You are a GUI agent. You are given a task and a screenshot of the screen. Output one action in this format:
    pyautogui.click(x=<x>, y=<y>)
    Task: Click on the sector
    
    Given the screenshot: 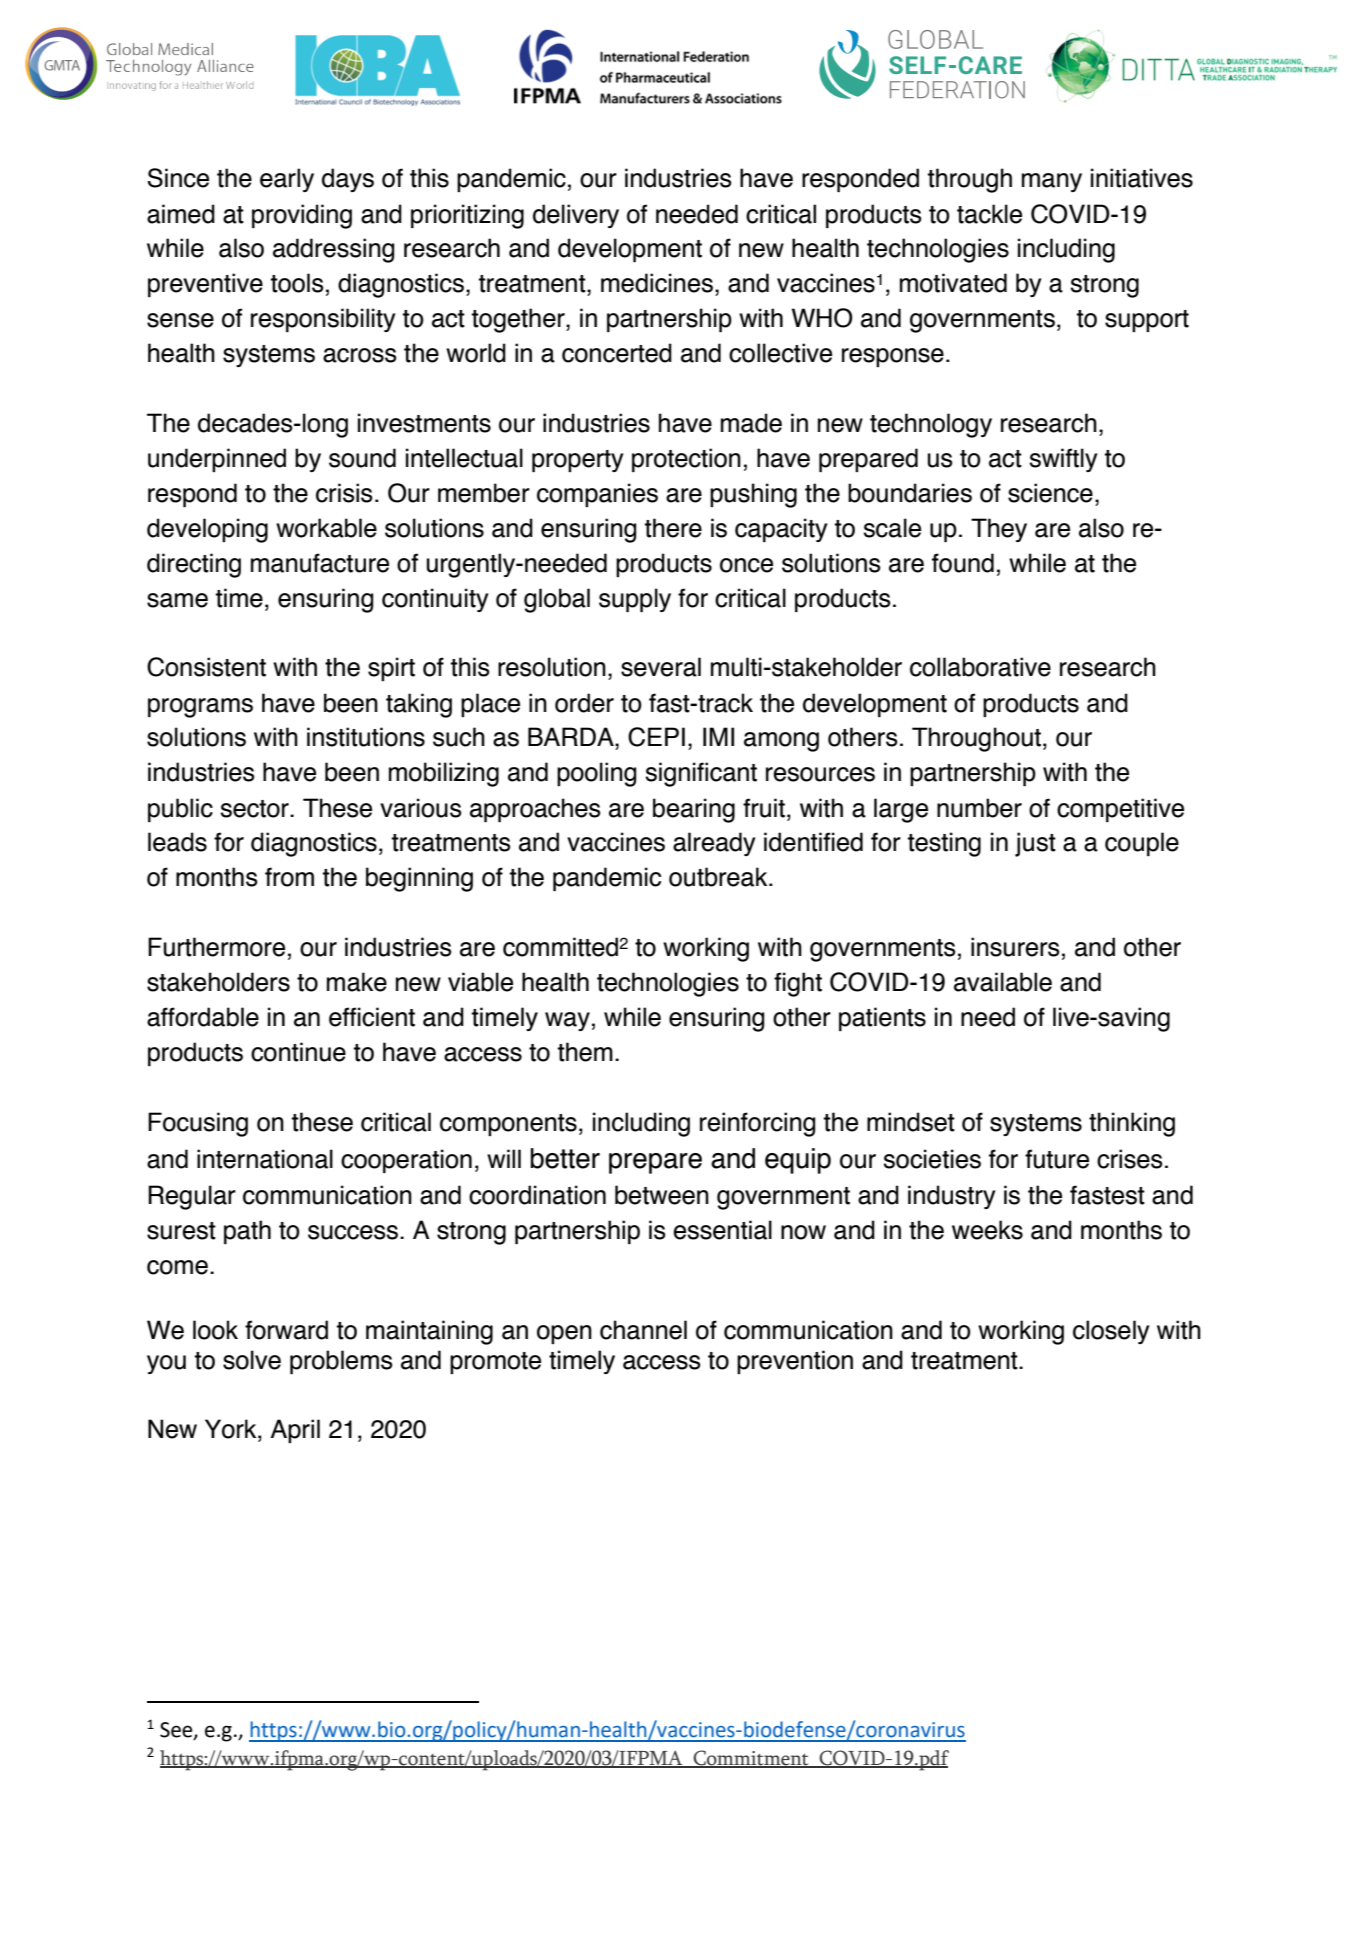 What is the action you would take?
    pyautogui.click(x=255, y=809)
